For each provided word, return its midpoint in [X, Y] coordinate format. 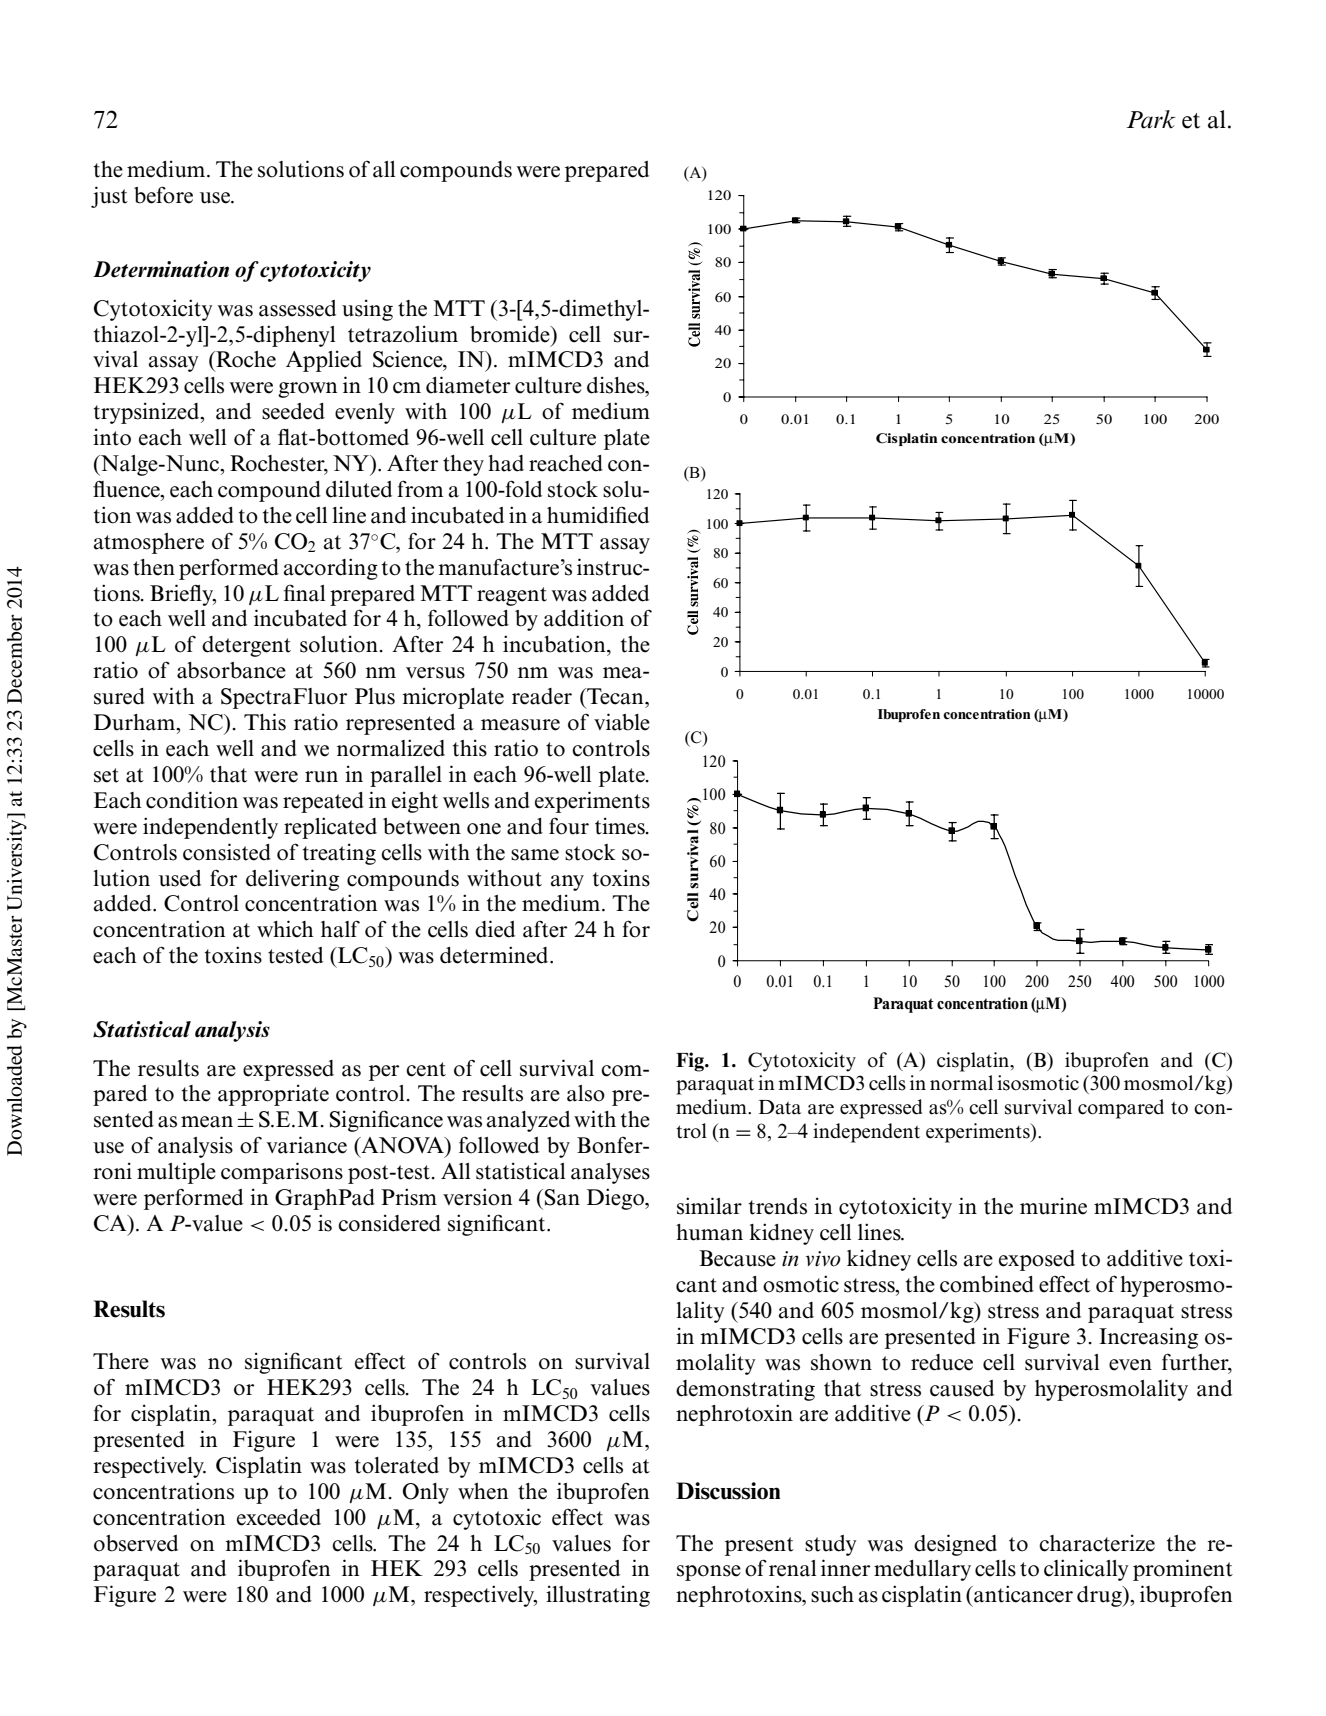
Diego [616, 1199]
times [621, 826]
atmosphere [149, 543]
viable [622, 722]
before [163, 195]
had [506, 463]
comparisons [282, 1173]
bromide [511, 334]
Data [780, 1107]
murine [1053, 1206]
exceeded [279, 1517]
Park [1151, 119]
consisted [227, 852]
